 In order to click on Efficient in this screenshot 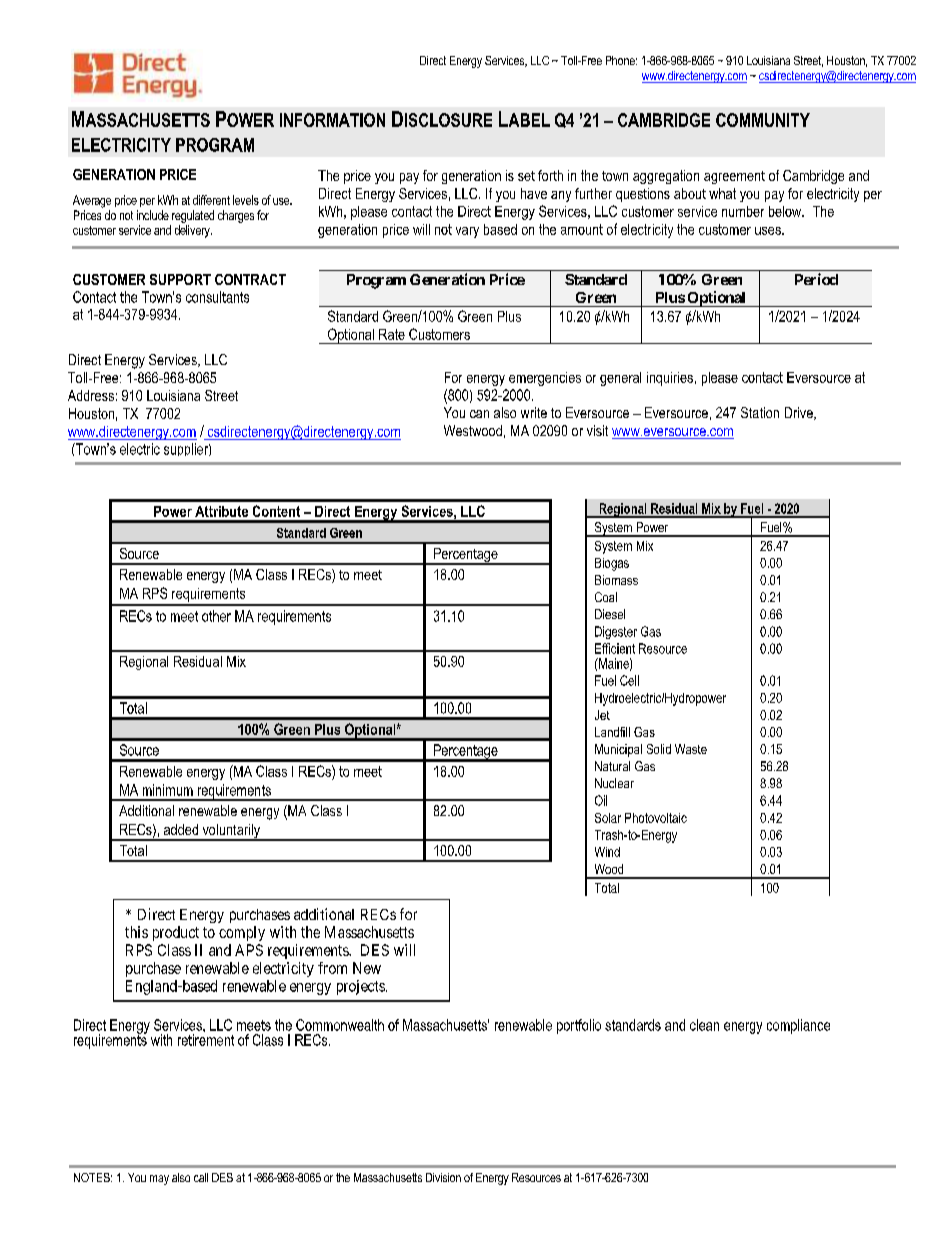, I will do `click(615, 648)`.
